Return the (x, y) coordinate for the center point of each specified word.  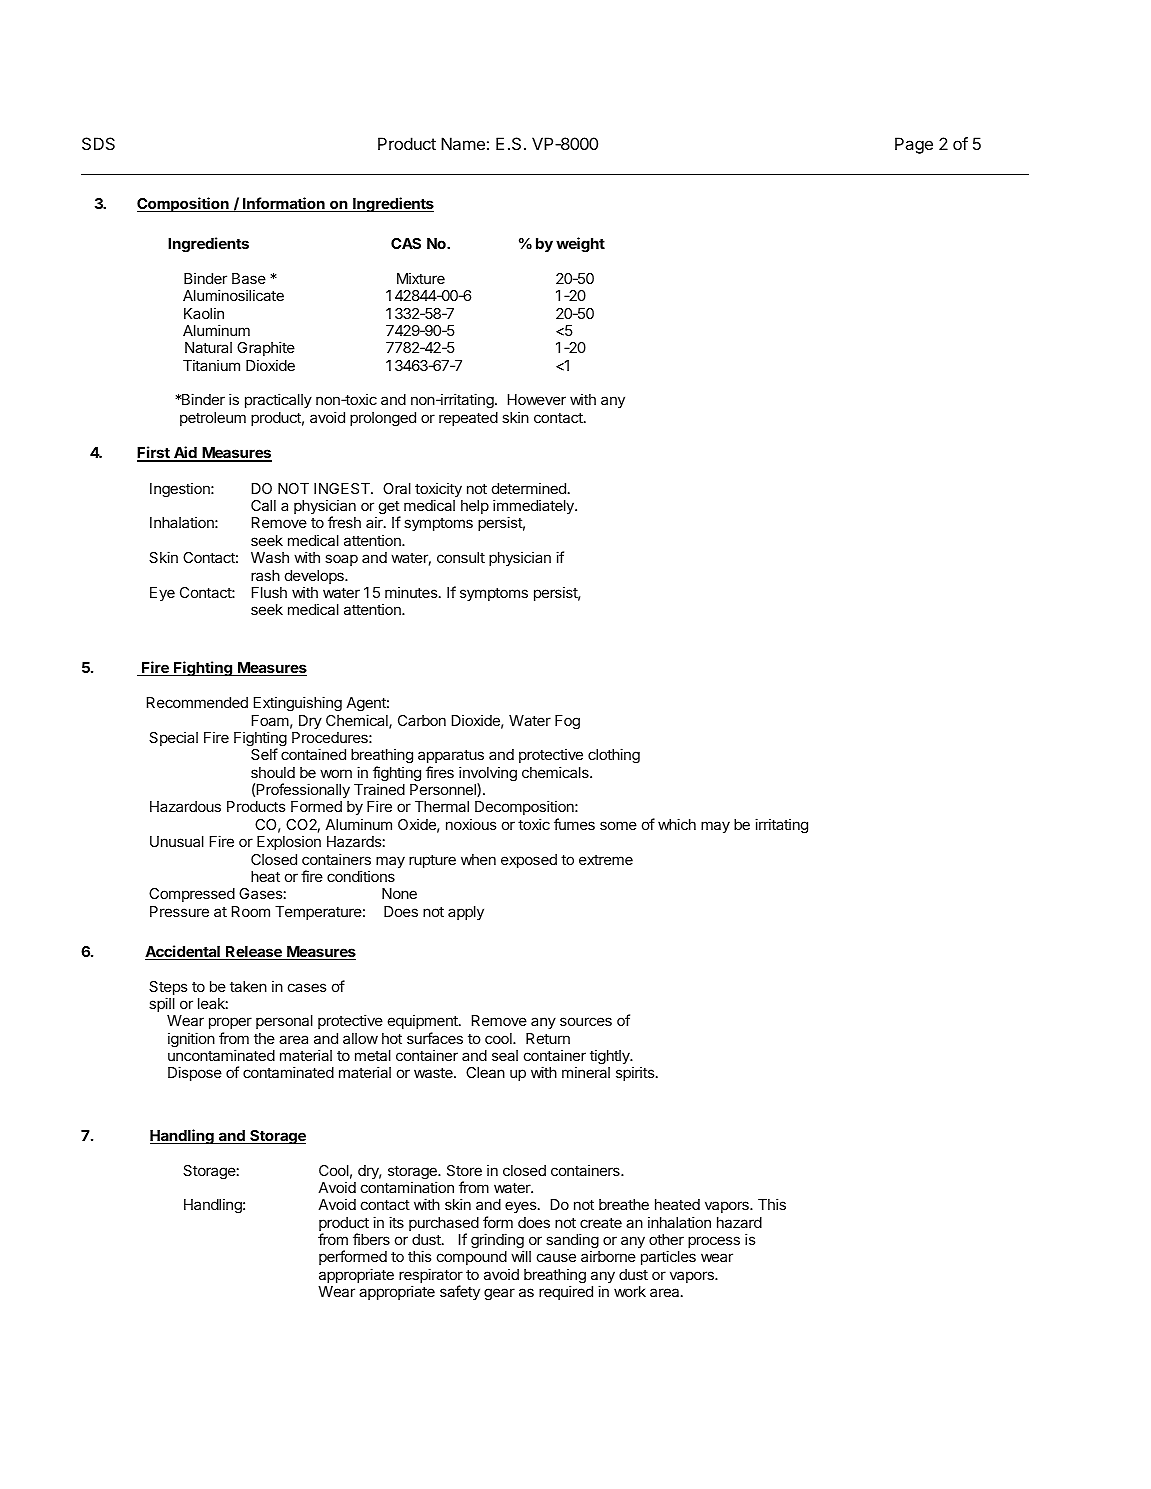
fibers (371, 1239)
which (677, 824)
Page (914, 145)
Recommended (197, 702)
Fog (567, 722)
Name (463, 143)
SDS (98, 143)
